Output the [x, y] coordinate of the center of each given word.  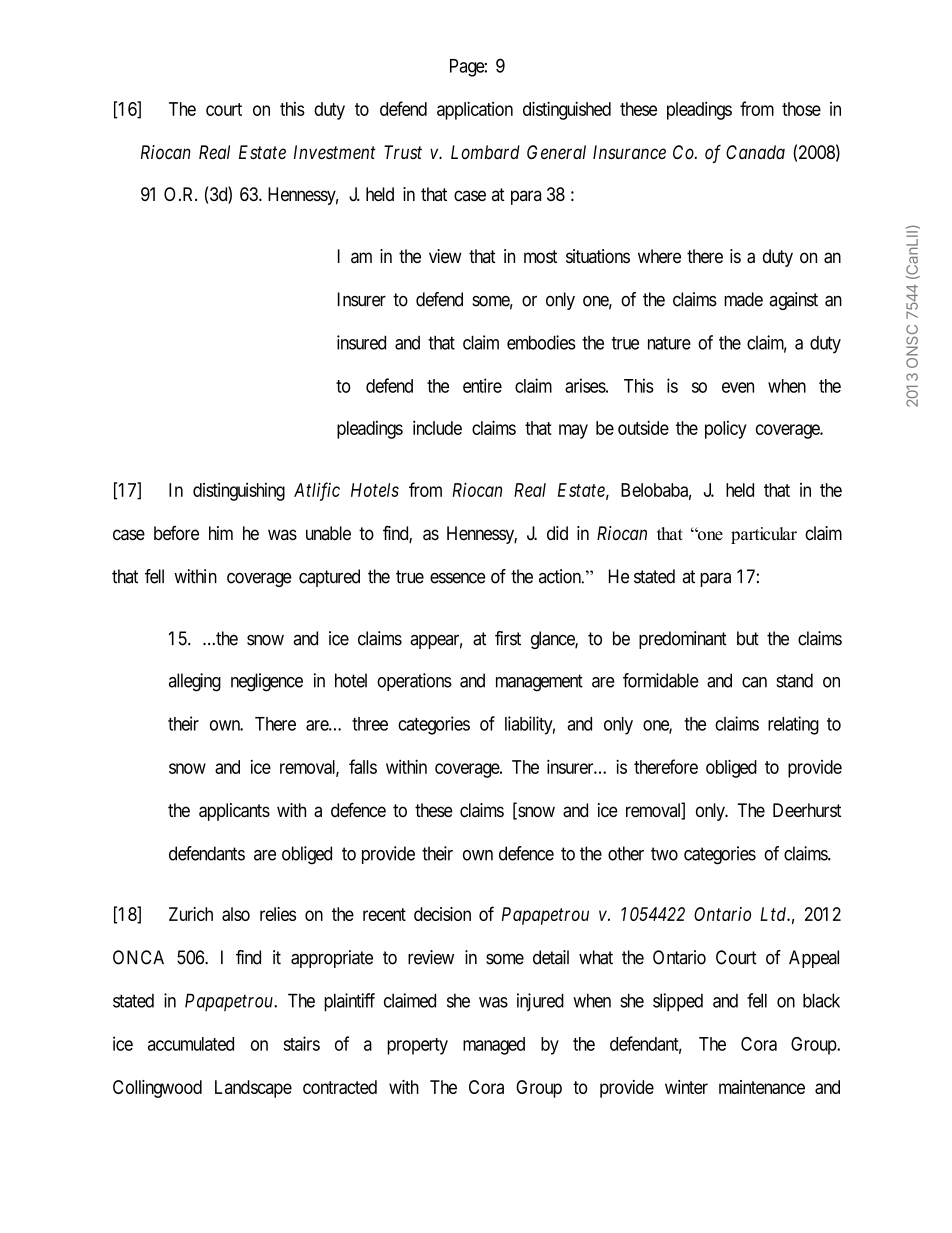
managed [494, 1046]
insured [361, 342]
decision [442, 914]
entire [482, 385]
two [664, 854]
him [221, 533]
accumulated [191, 1044]
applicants [234, 812]
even [738, 387]
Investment [335, 152]
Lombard [485, 152]
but [748, 638]
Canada [755, 152]
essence [458, 578]
